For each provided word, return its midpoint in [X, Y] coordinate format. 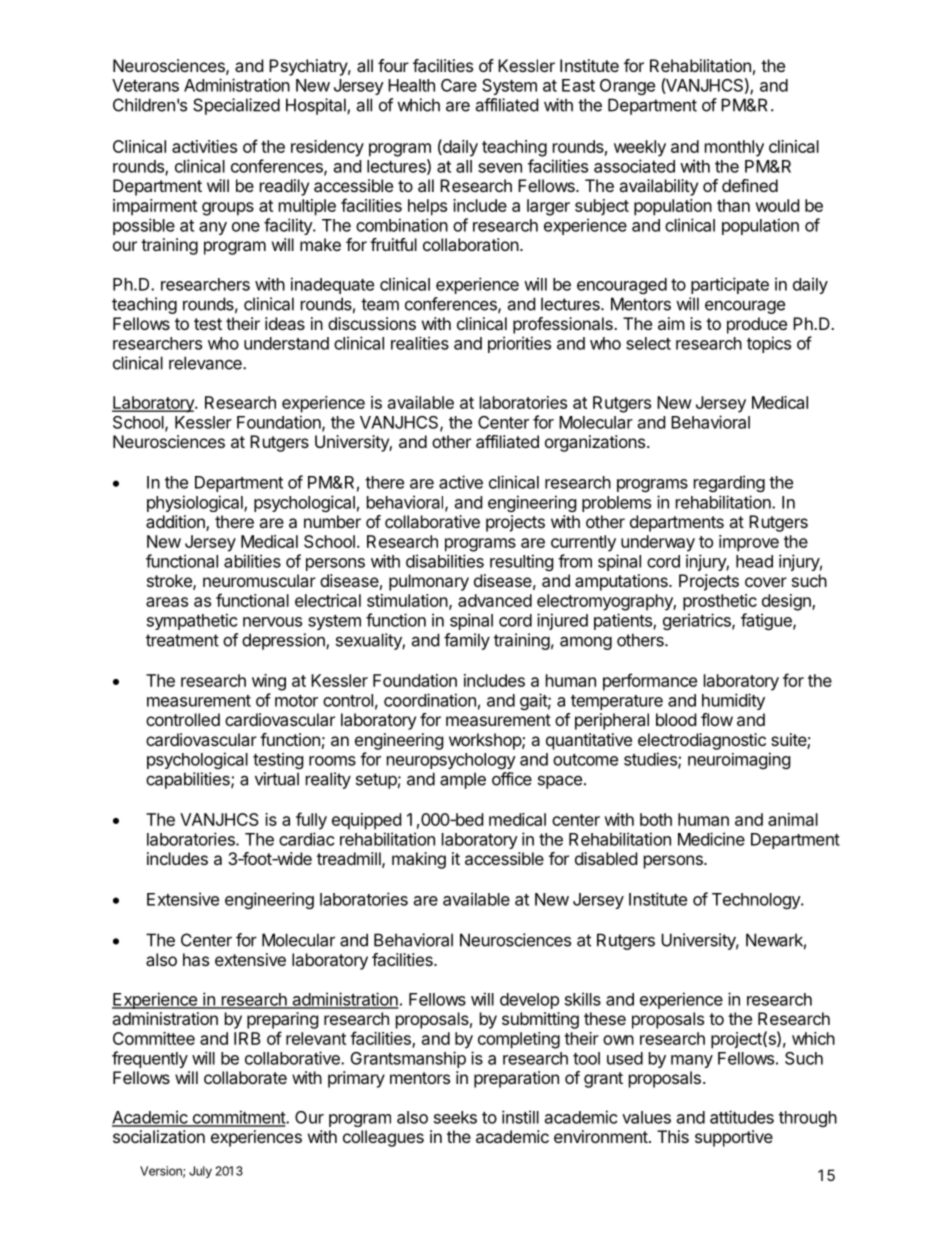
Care [459, 85]
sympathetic [192, 621]
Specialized [236, 106]
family [467, 641]
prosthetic [720, 602]
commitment [238, 1118]
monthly [734, 148]
